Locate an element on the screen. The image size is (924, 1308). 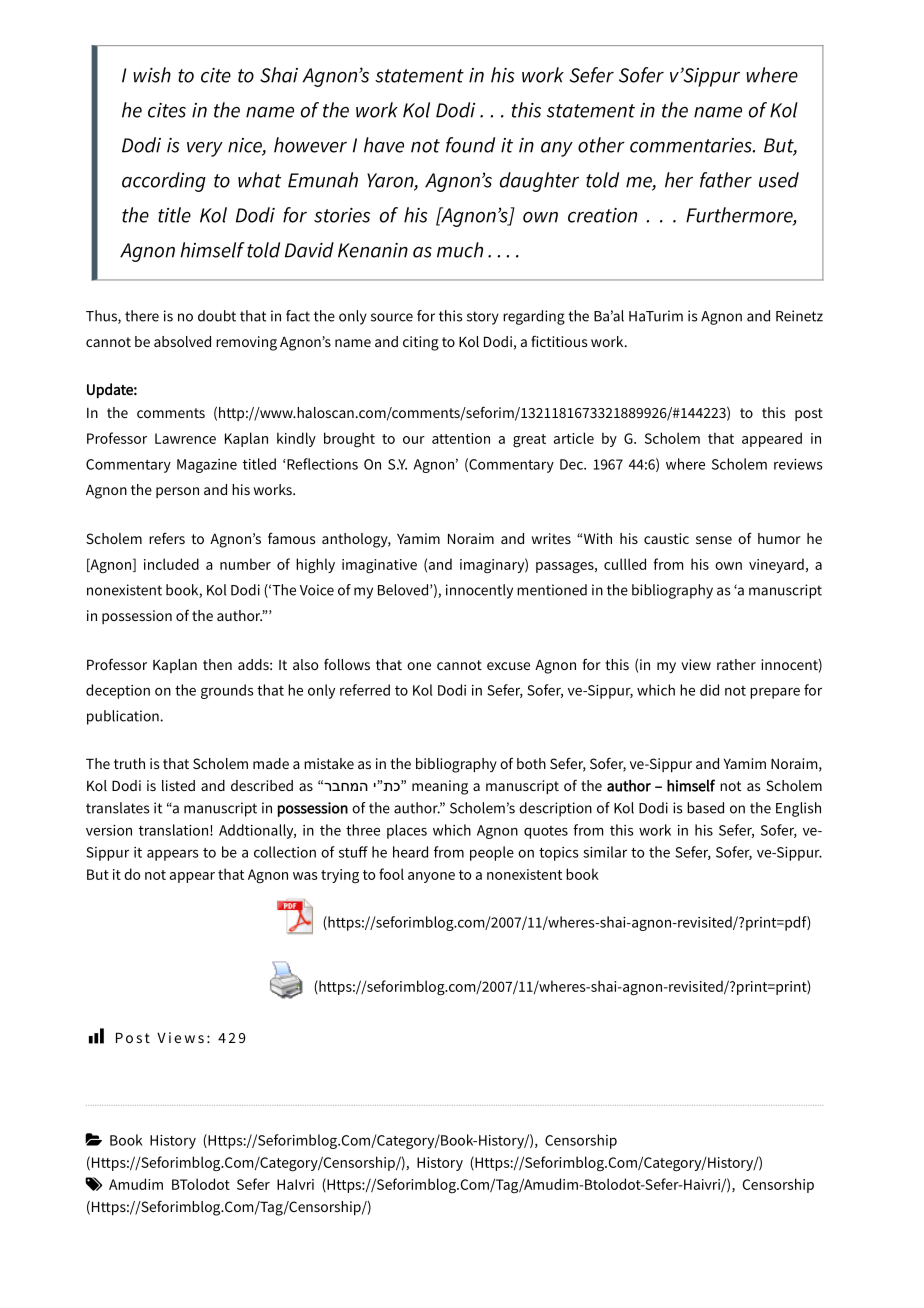
wish is located at coordinates (152, 75).
